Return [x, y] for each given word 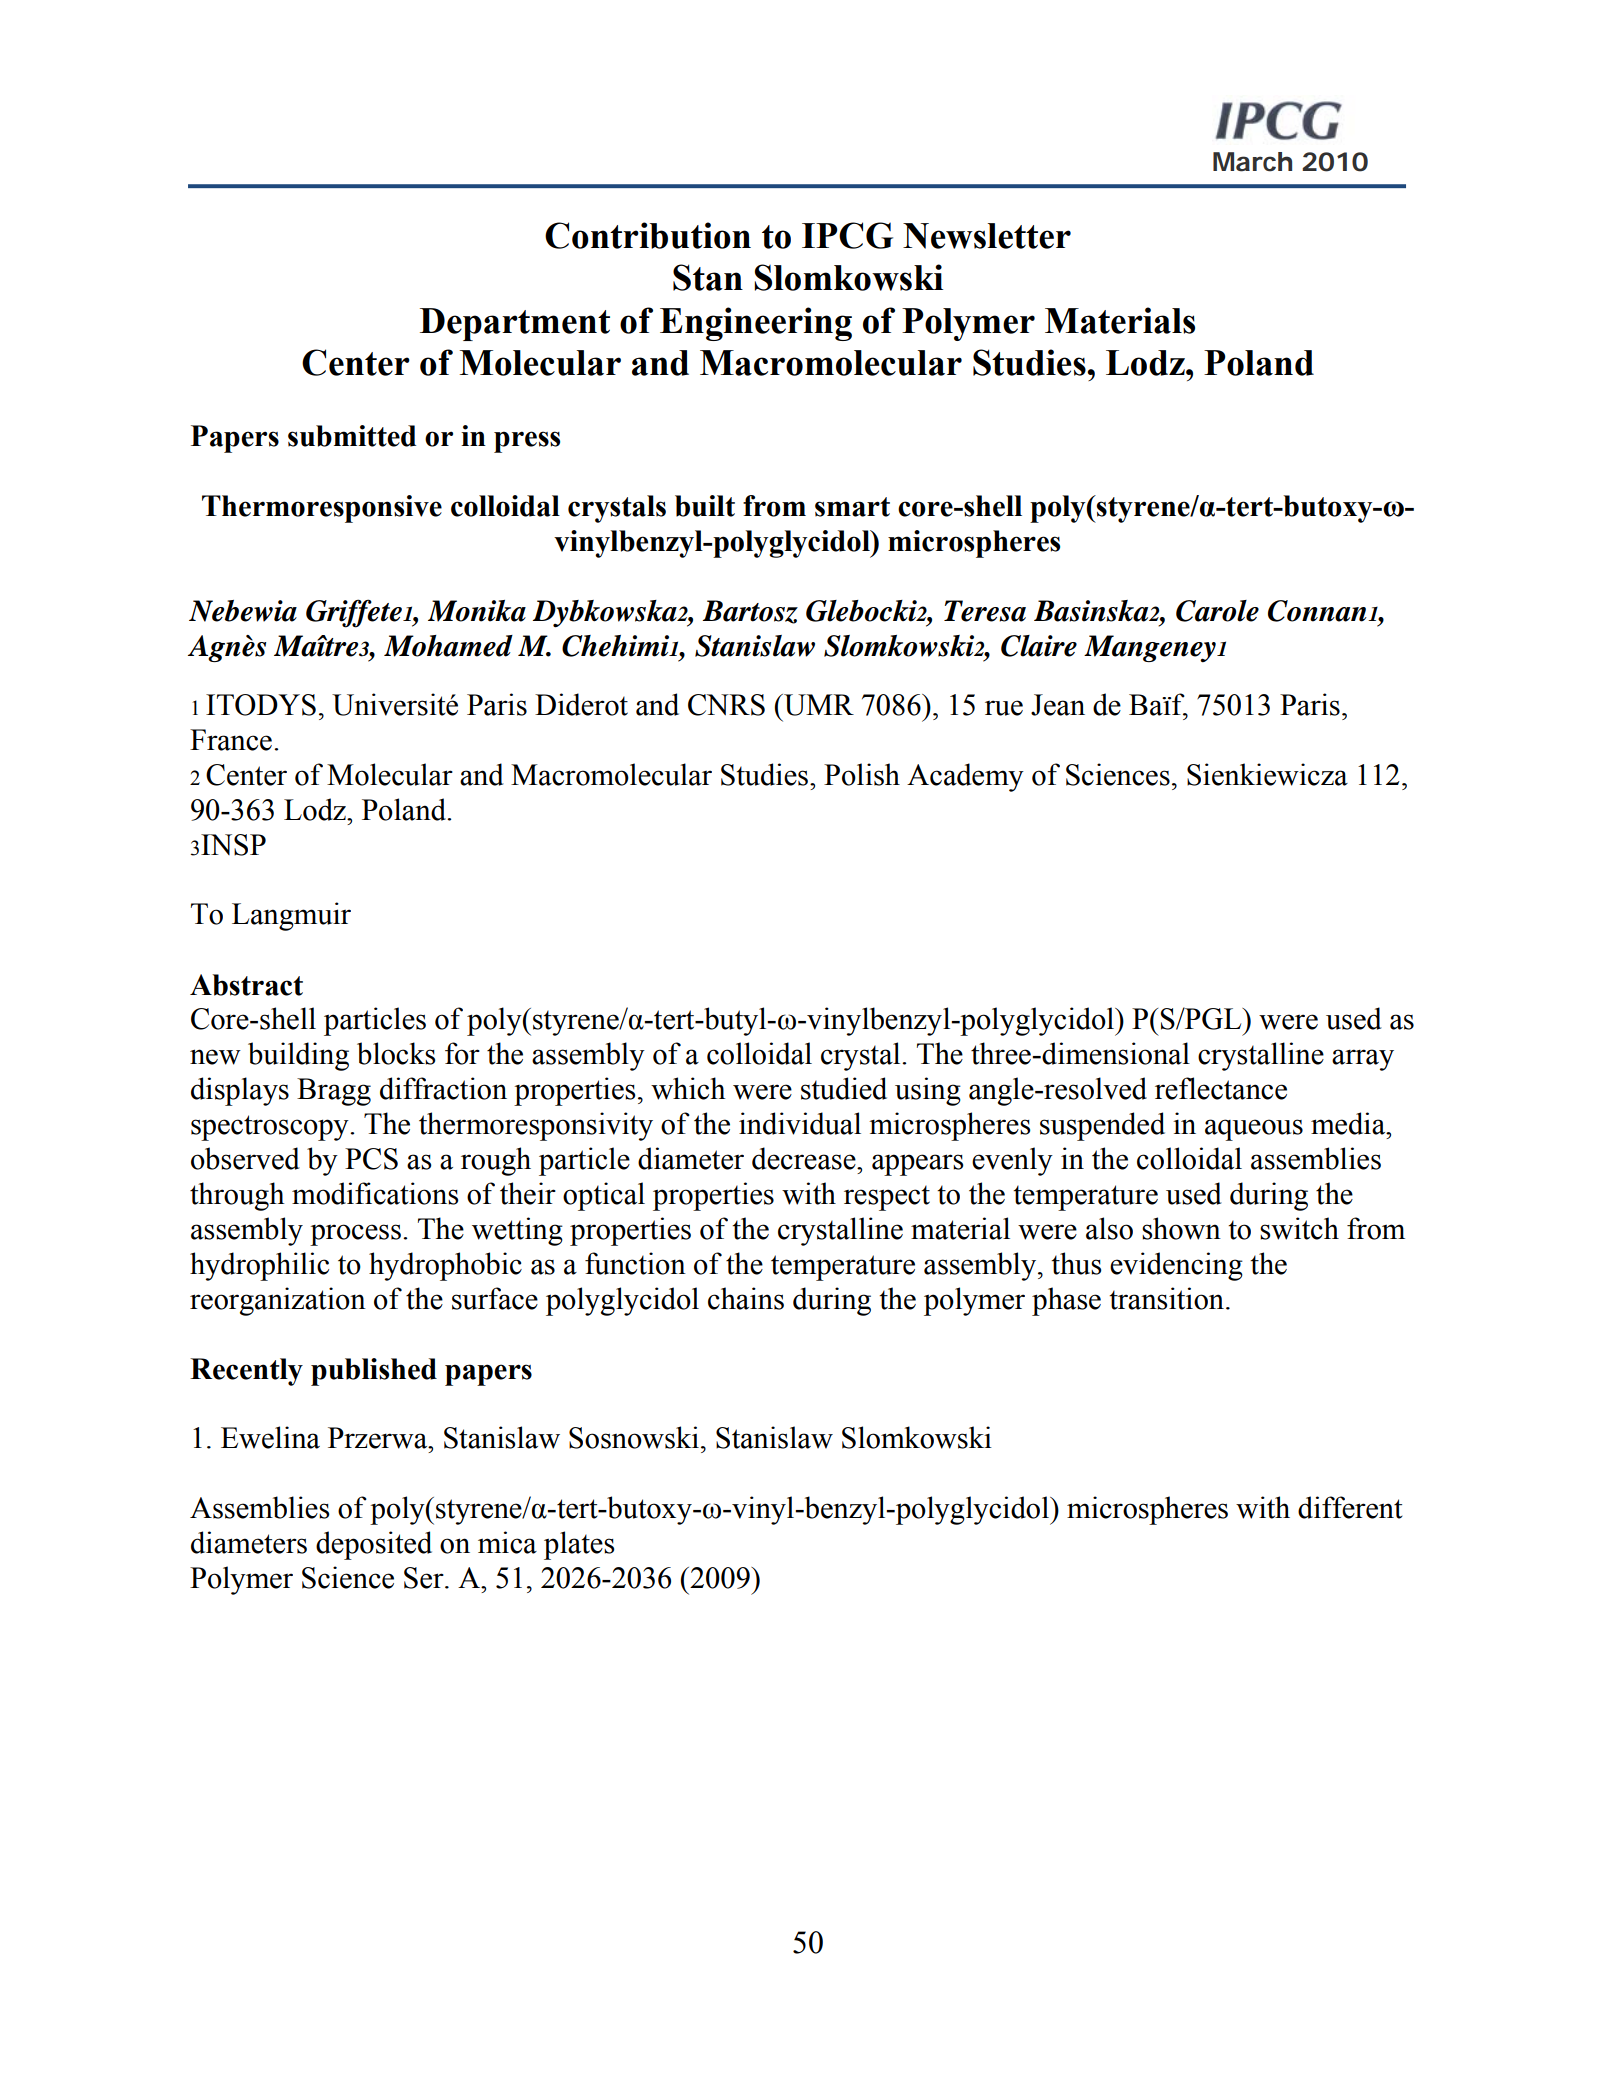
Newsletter [987, 236]
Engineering [756, 324]
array [1363, 1060]
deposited [374, 1545]
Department [515, 324]
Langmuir [291, 916]
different [1350, 1507]
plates [579, 1545]
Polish [862, 774]
